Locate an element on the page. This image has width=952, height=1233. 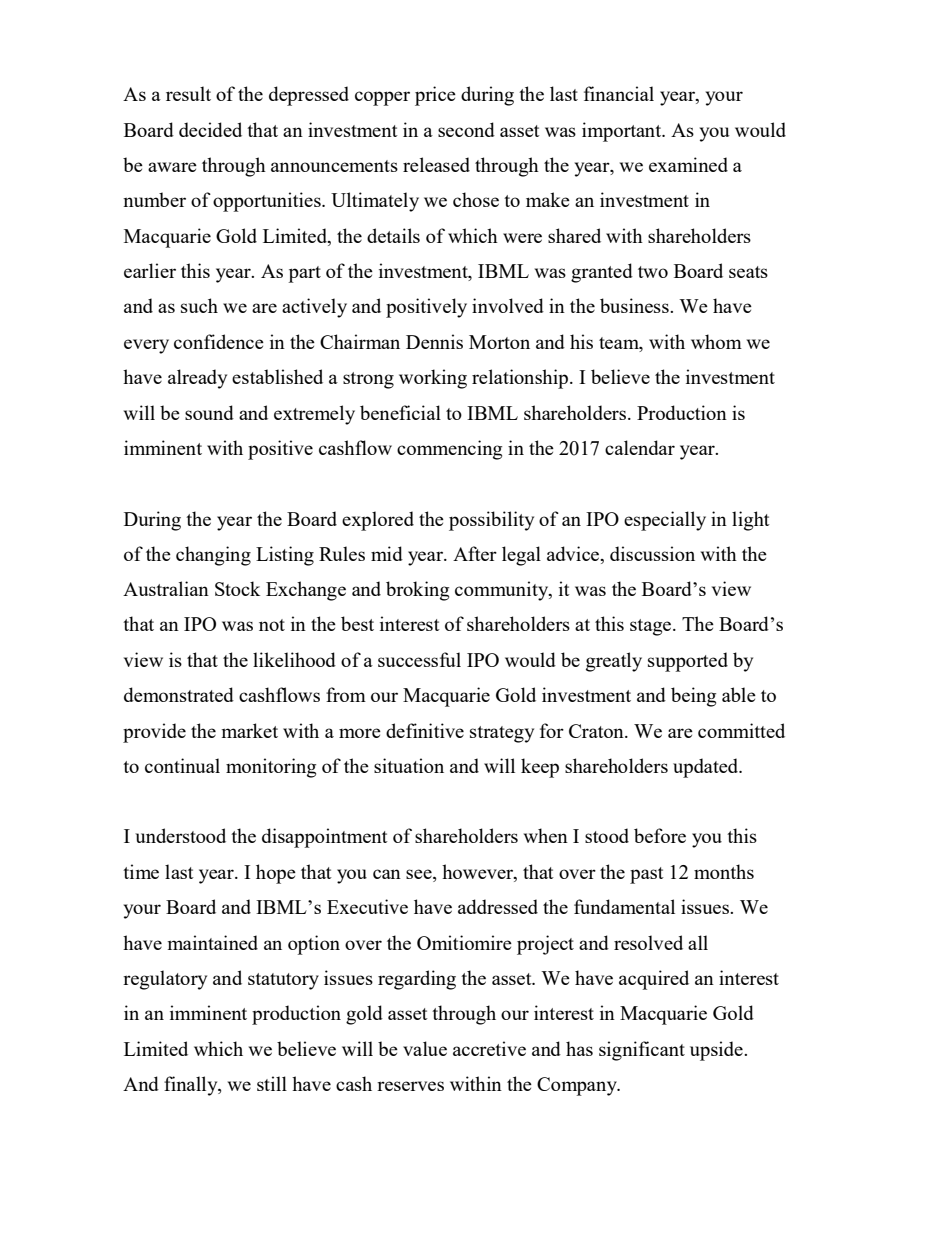
continual is located at coordinates (182, 765).
